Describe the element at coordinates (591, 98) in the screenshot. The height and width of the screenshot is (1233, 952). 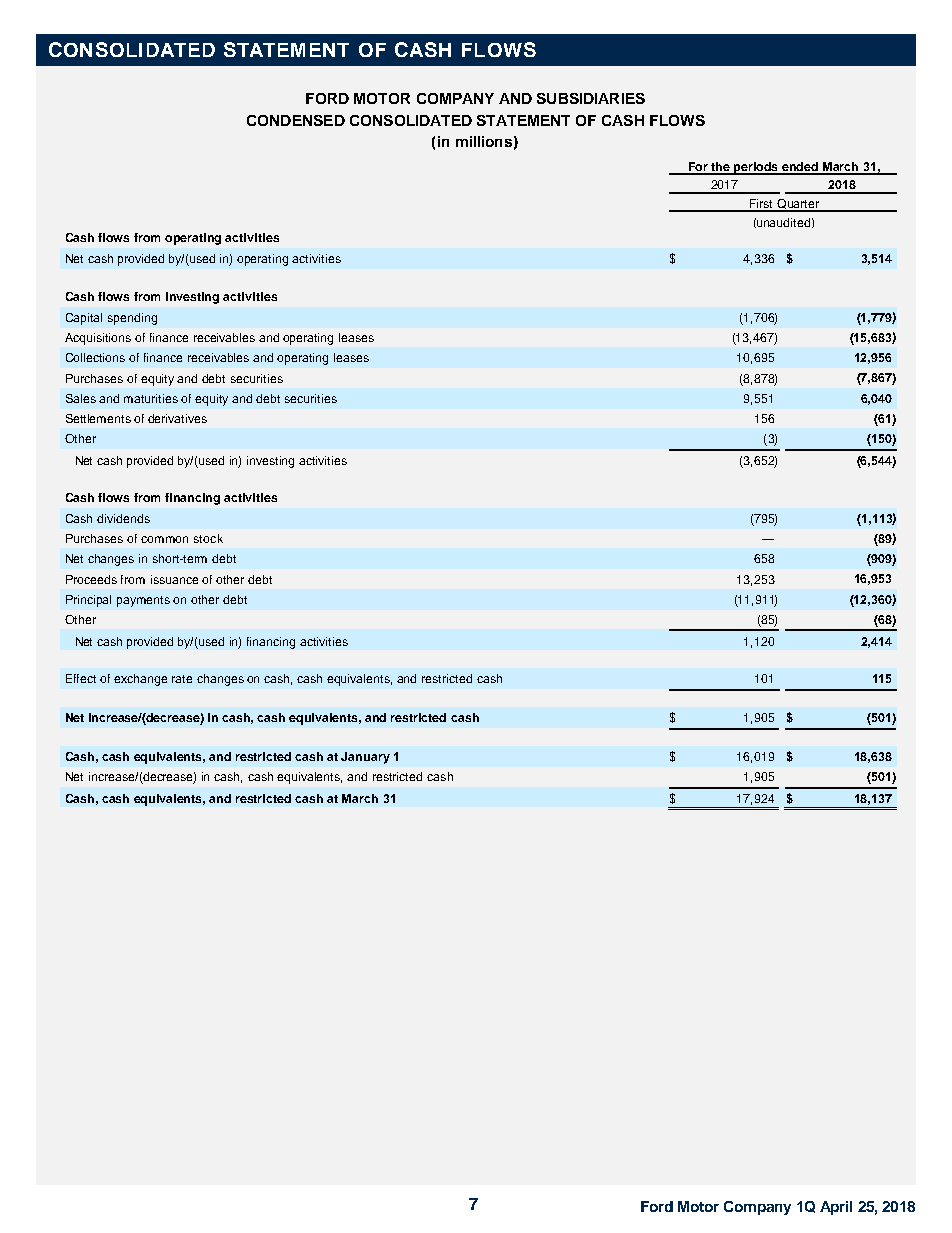
I see `SUBSIDIARIES` at that location.
